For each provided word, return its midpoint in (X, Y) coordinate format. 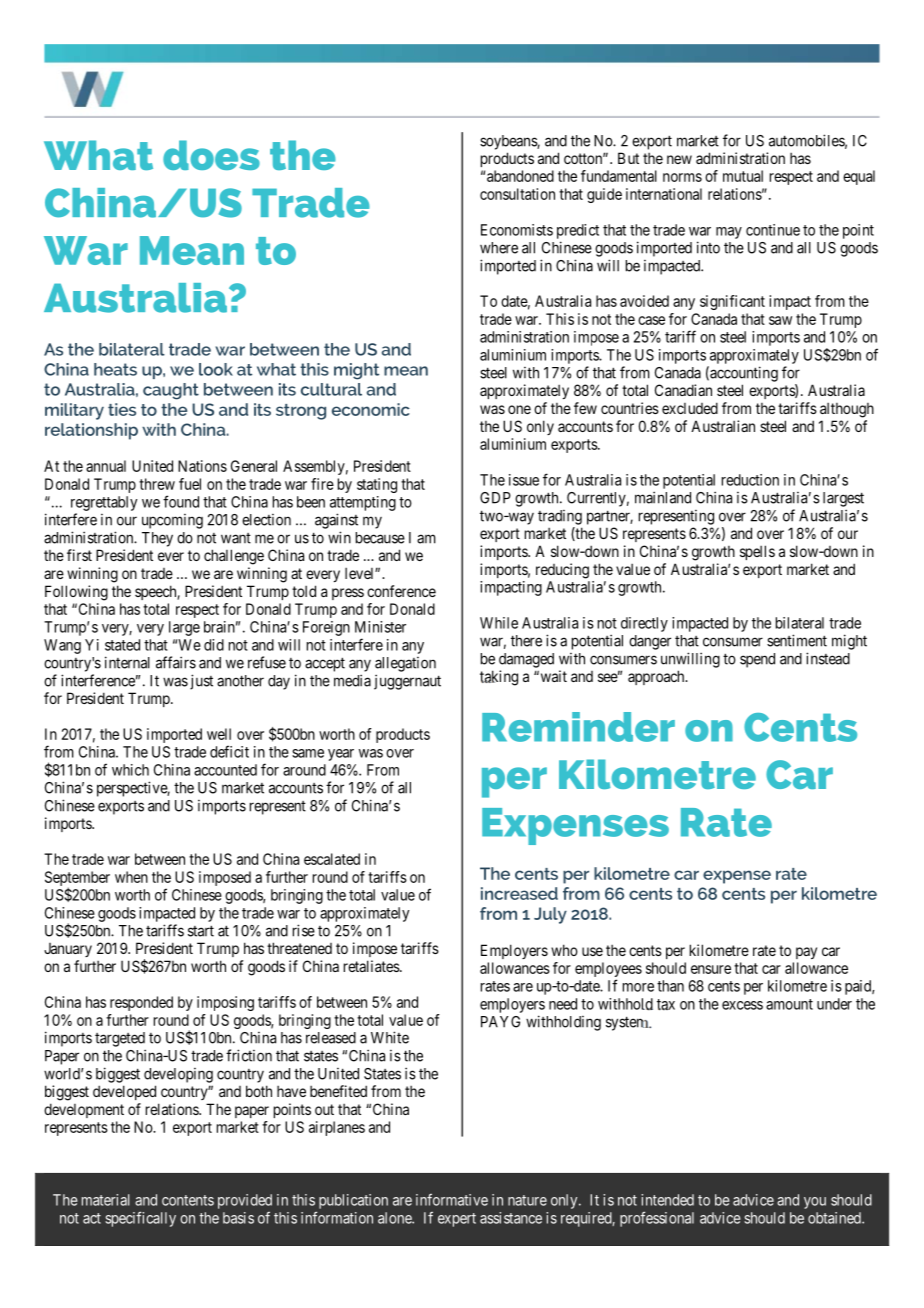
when (131, 877)
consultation (517, 194)
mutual (743, 176)
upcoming (172, 521)
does (211, 155)
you (815, 1203)
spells (757, 552)
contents (188, 1200)
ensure (711, 969)
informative (452, 1200)
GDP (495, 498)
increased (519, 893)
